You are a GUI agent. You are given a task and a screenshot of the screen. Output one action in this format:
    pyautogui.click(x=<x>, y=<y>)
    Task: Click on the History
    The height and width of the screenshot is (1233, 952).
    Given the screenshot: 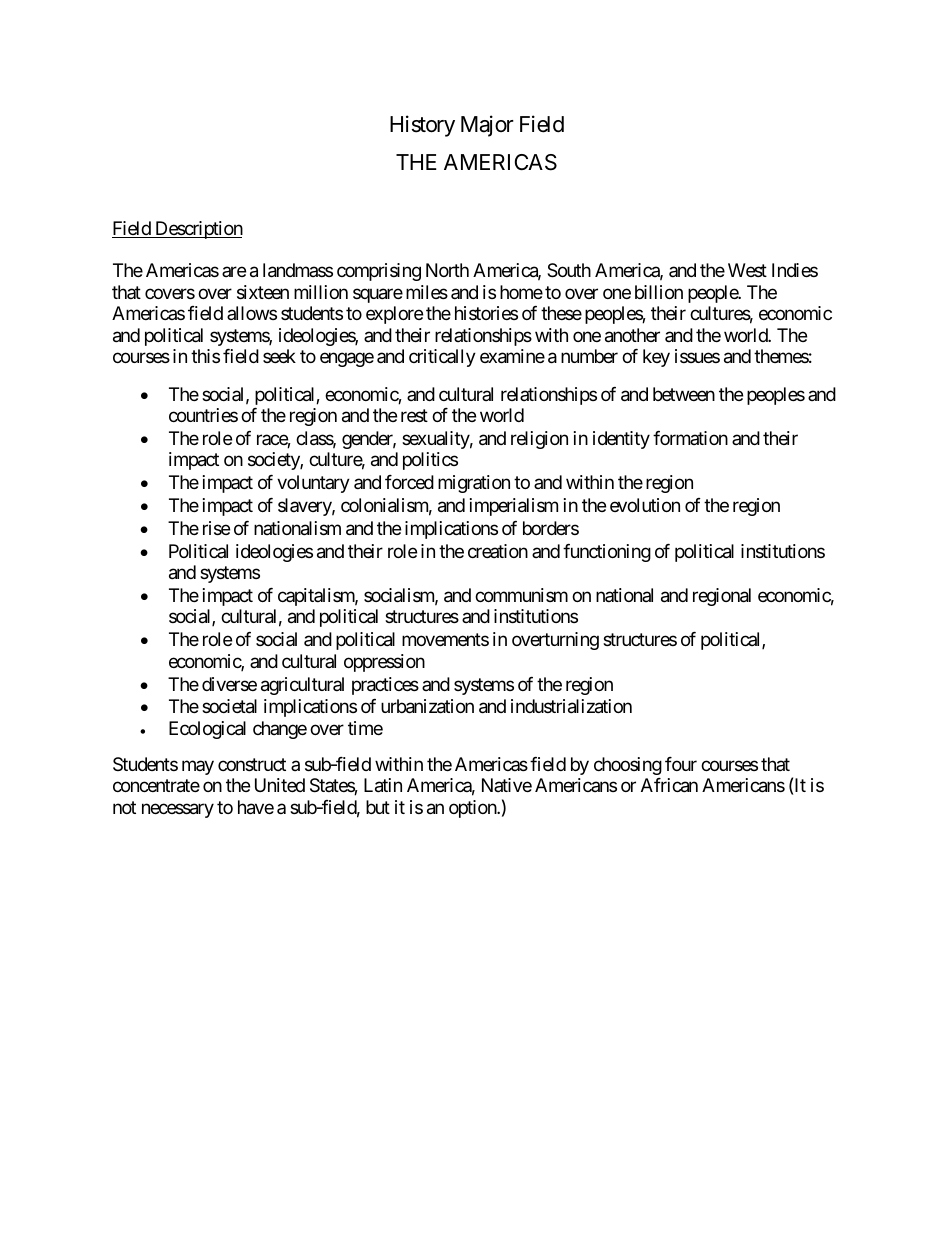 What is the action you would take?
    pyautogui.click(x=422, y=126)
